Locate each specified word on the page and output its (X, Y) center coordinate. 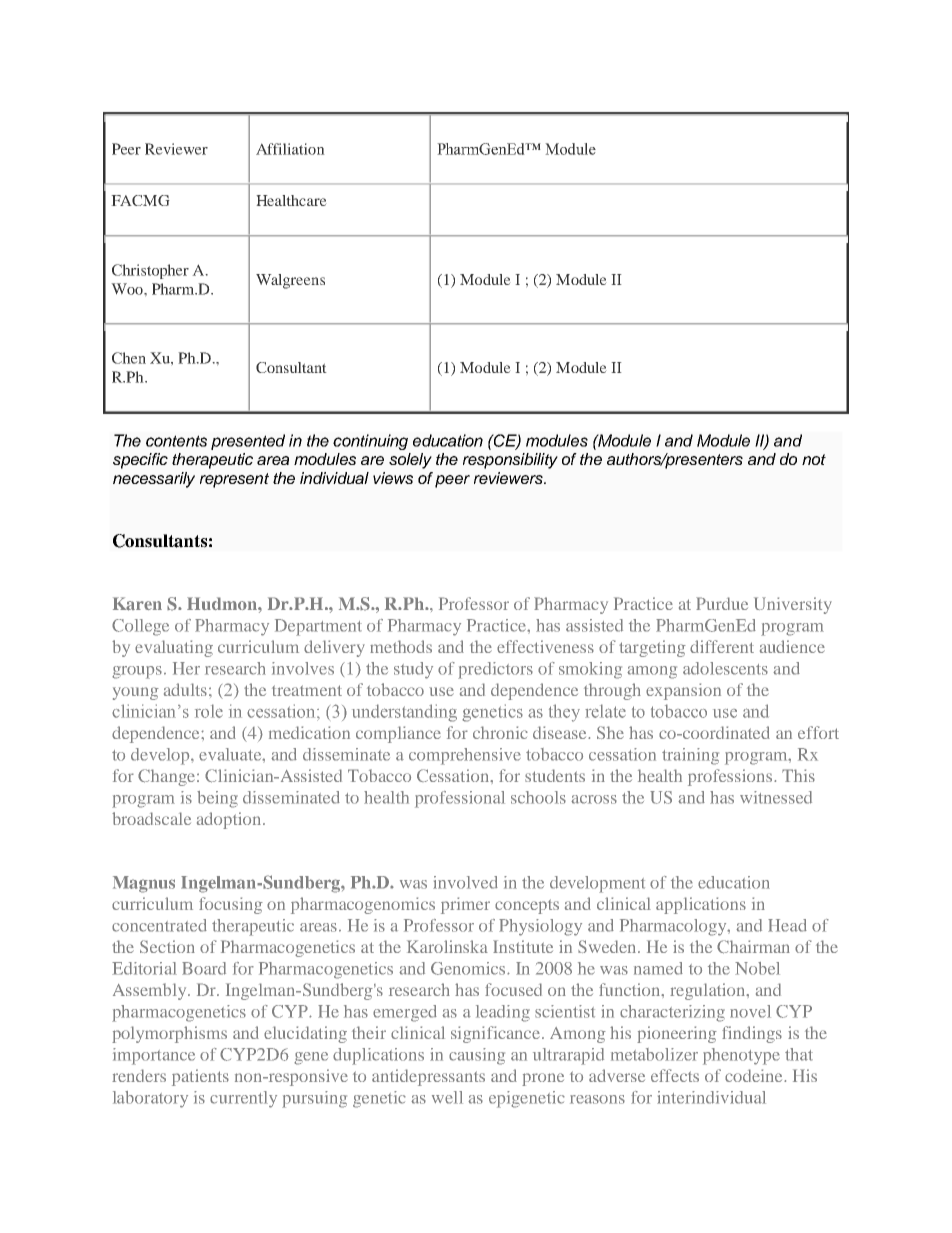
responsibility (510, 461)
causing (477, 1056)
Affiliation (290, 149)
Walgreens (290, 281)
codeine (755, 1075)
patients (200, 1077)
